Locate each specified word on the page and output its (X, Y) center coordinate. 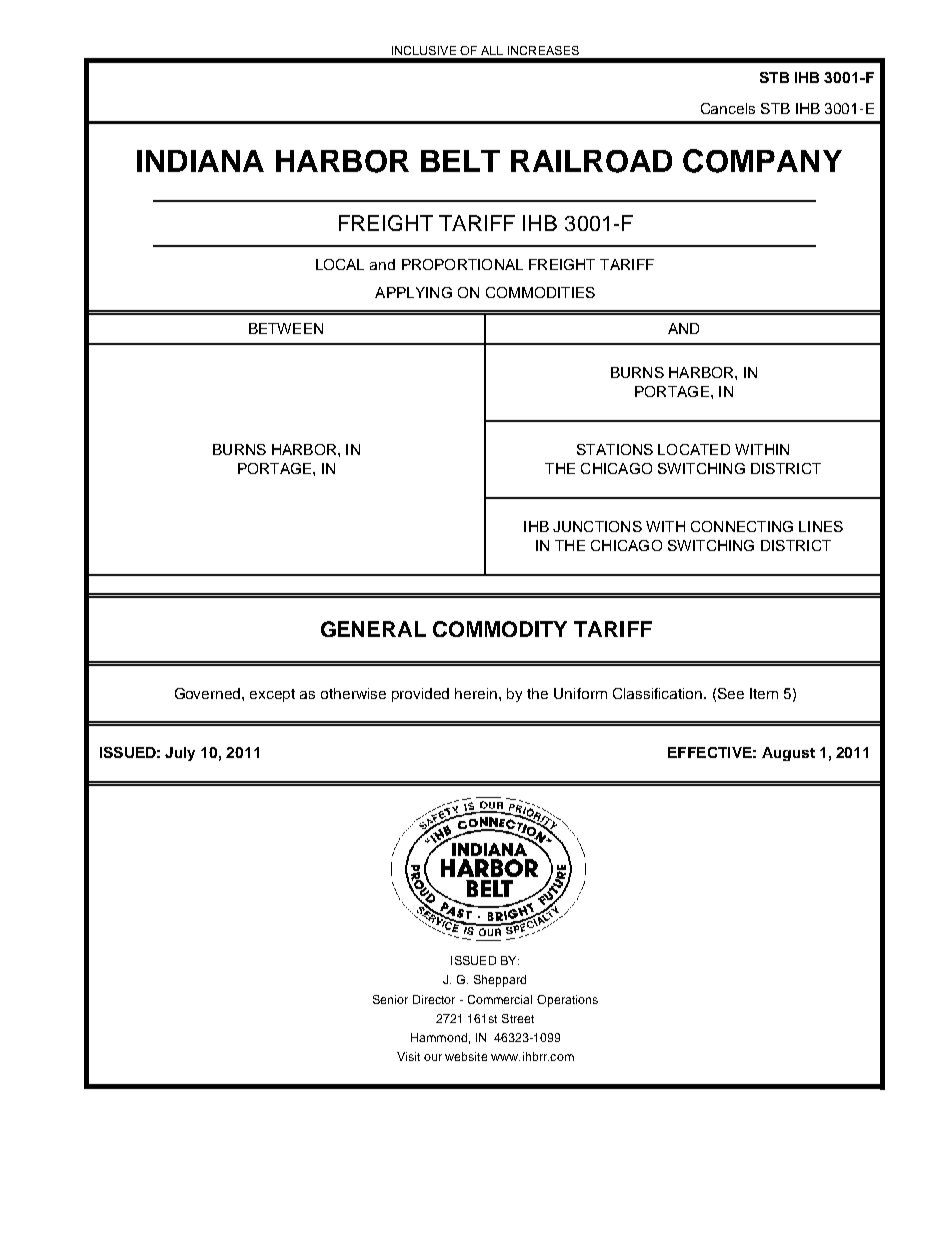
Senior (390, 999)
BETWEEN (286, 328)
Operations (567, 1001)
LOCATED (694, 449)
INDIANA (200, 161)
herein (477, 693)
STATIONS (615, 449)
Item (764, 693)
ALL (492, 50)
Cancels (728, 108)
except (272, 695)
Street (518, 1018)
